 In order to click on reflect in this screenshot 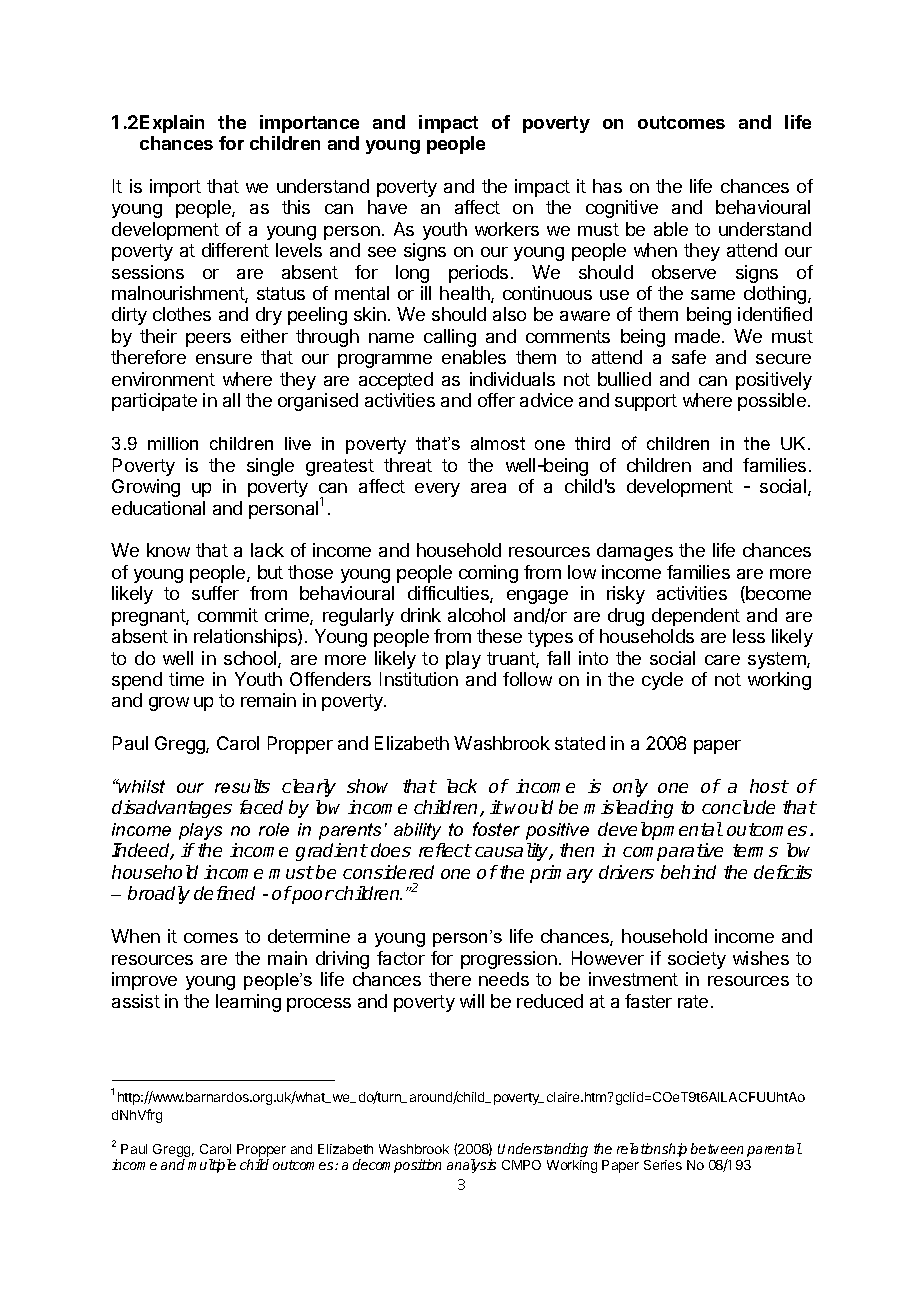, I will do `click(445, 850)`.
